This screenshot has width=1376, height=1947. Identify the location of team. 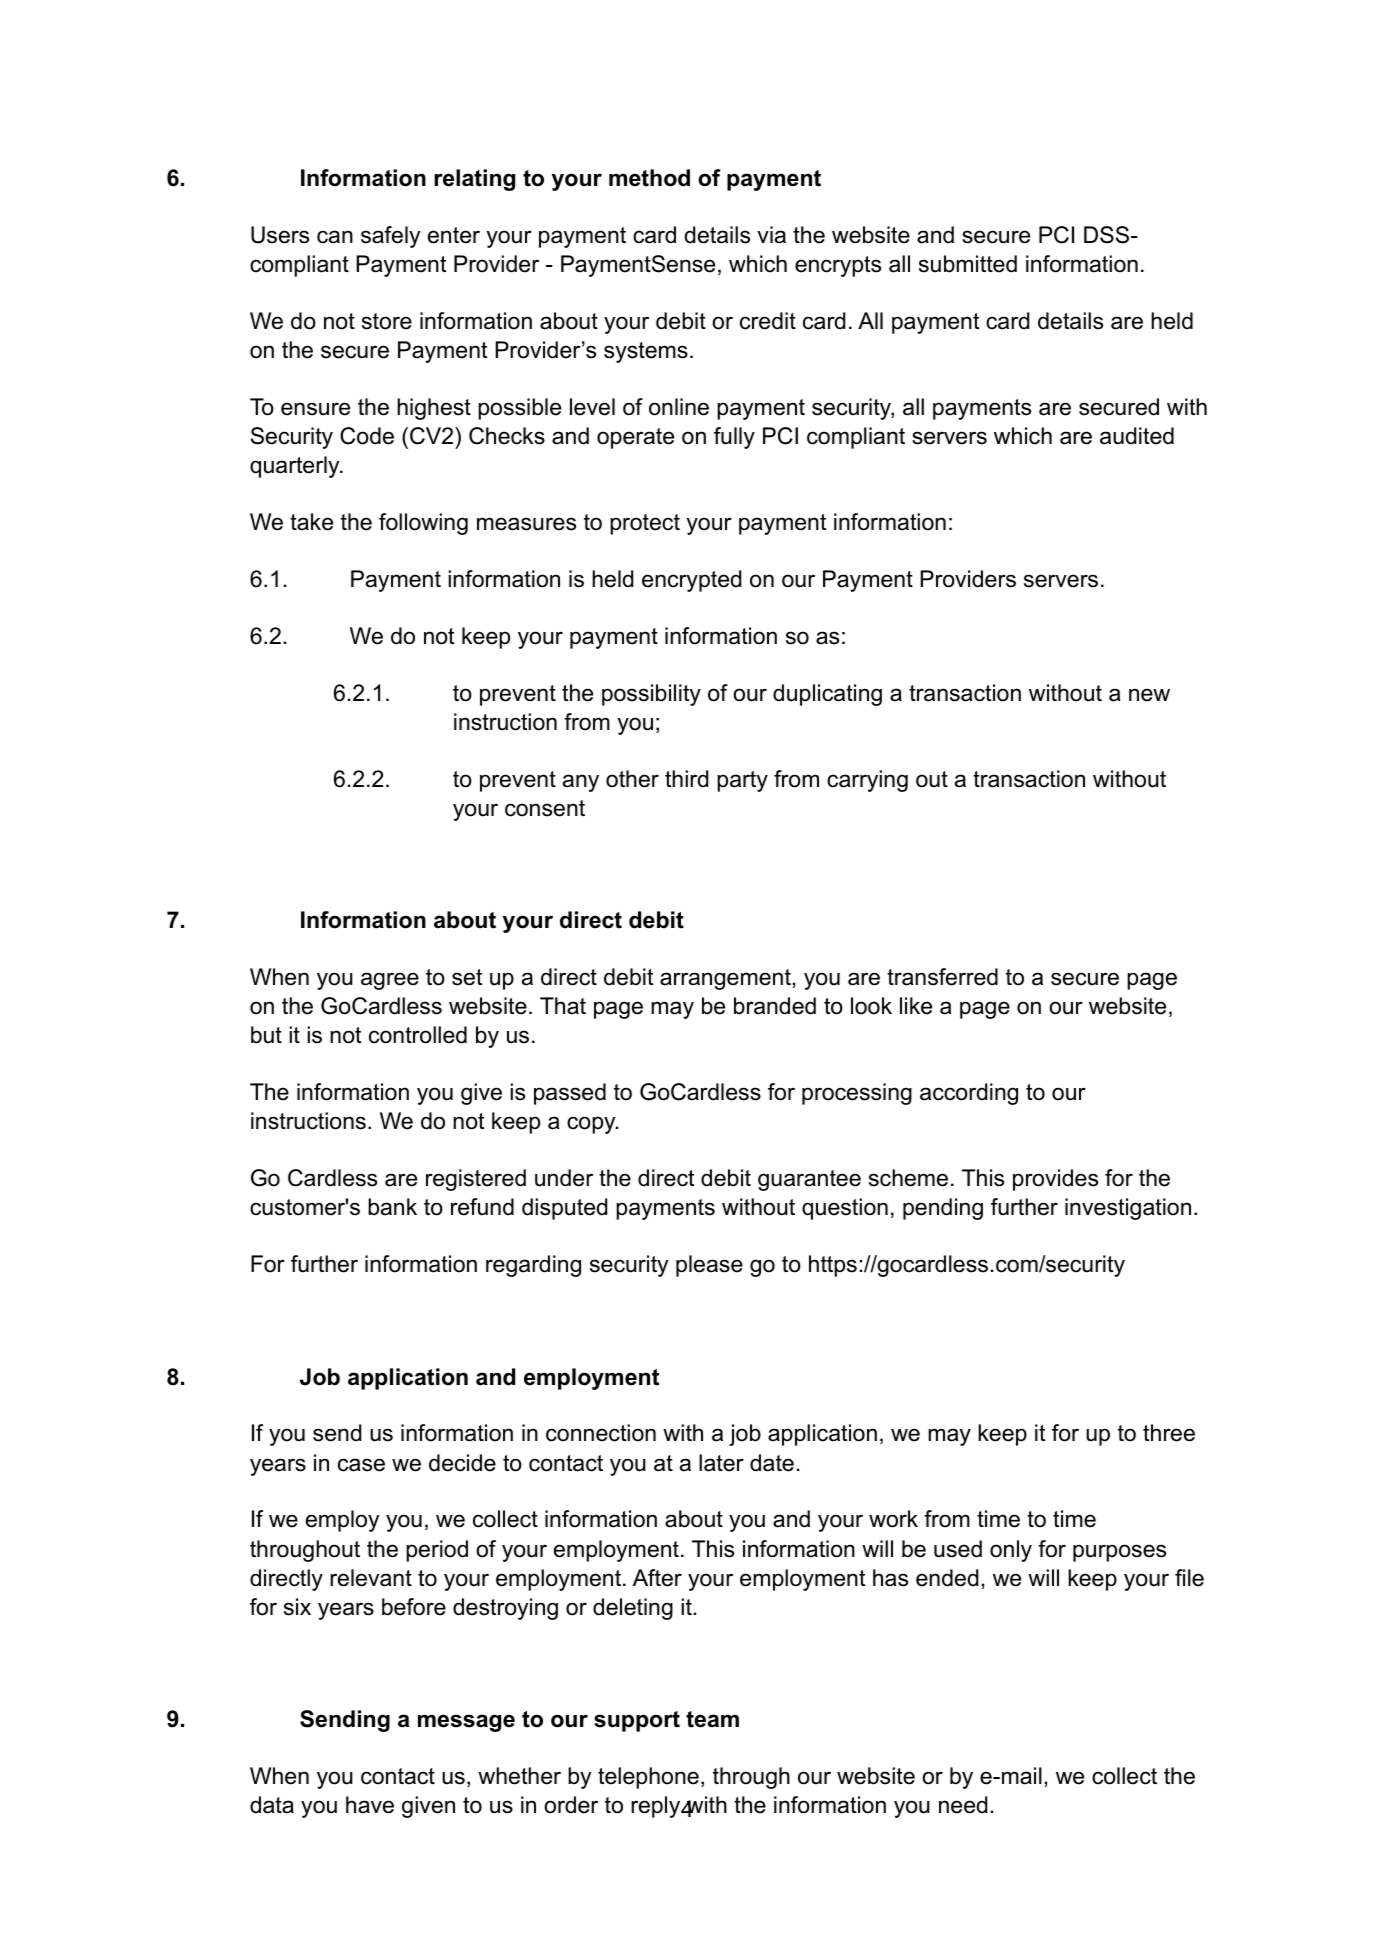
(712, 1719).
